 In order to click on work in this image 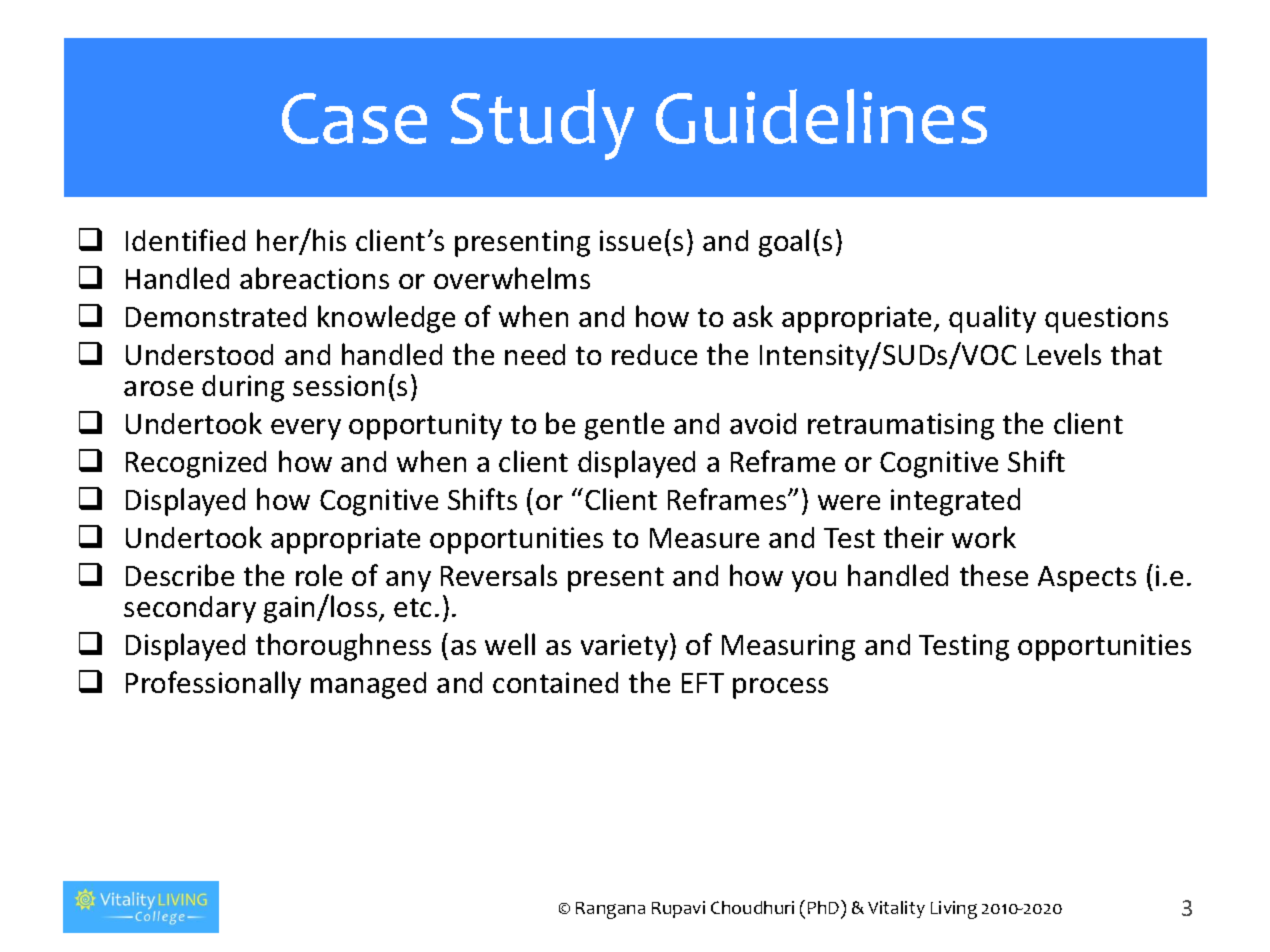, I will do `click(984, 537)`.
